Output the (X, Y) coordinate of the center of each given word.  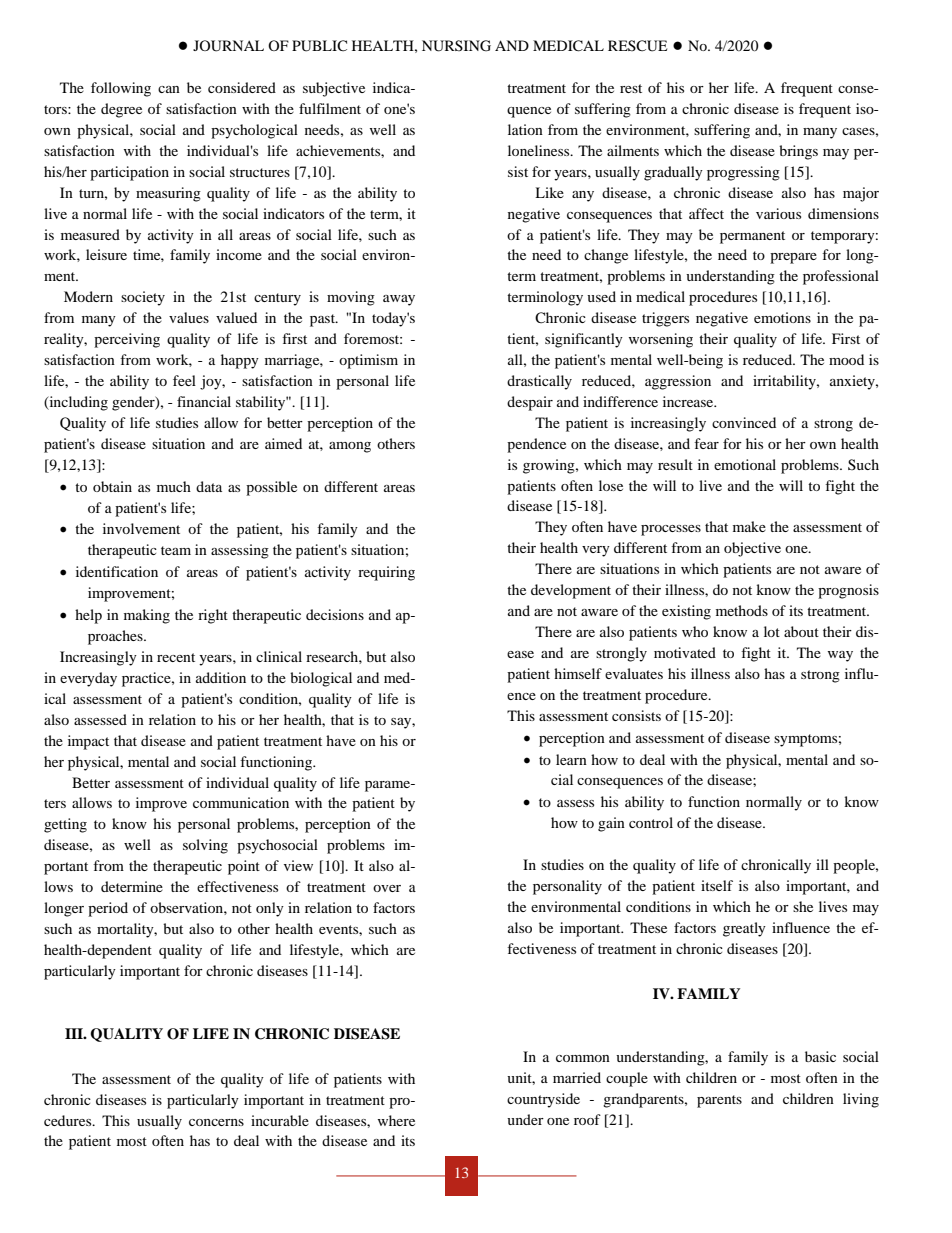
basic (820, 1056)
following (121, 89)
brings (798, 152)
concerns (216, 1122)
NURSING (456, 46)
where (396, 1120)
